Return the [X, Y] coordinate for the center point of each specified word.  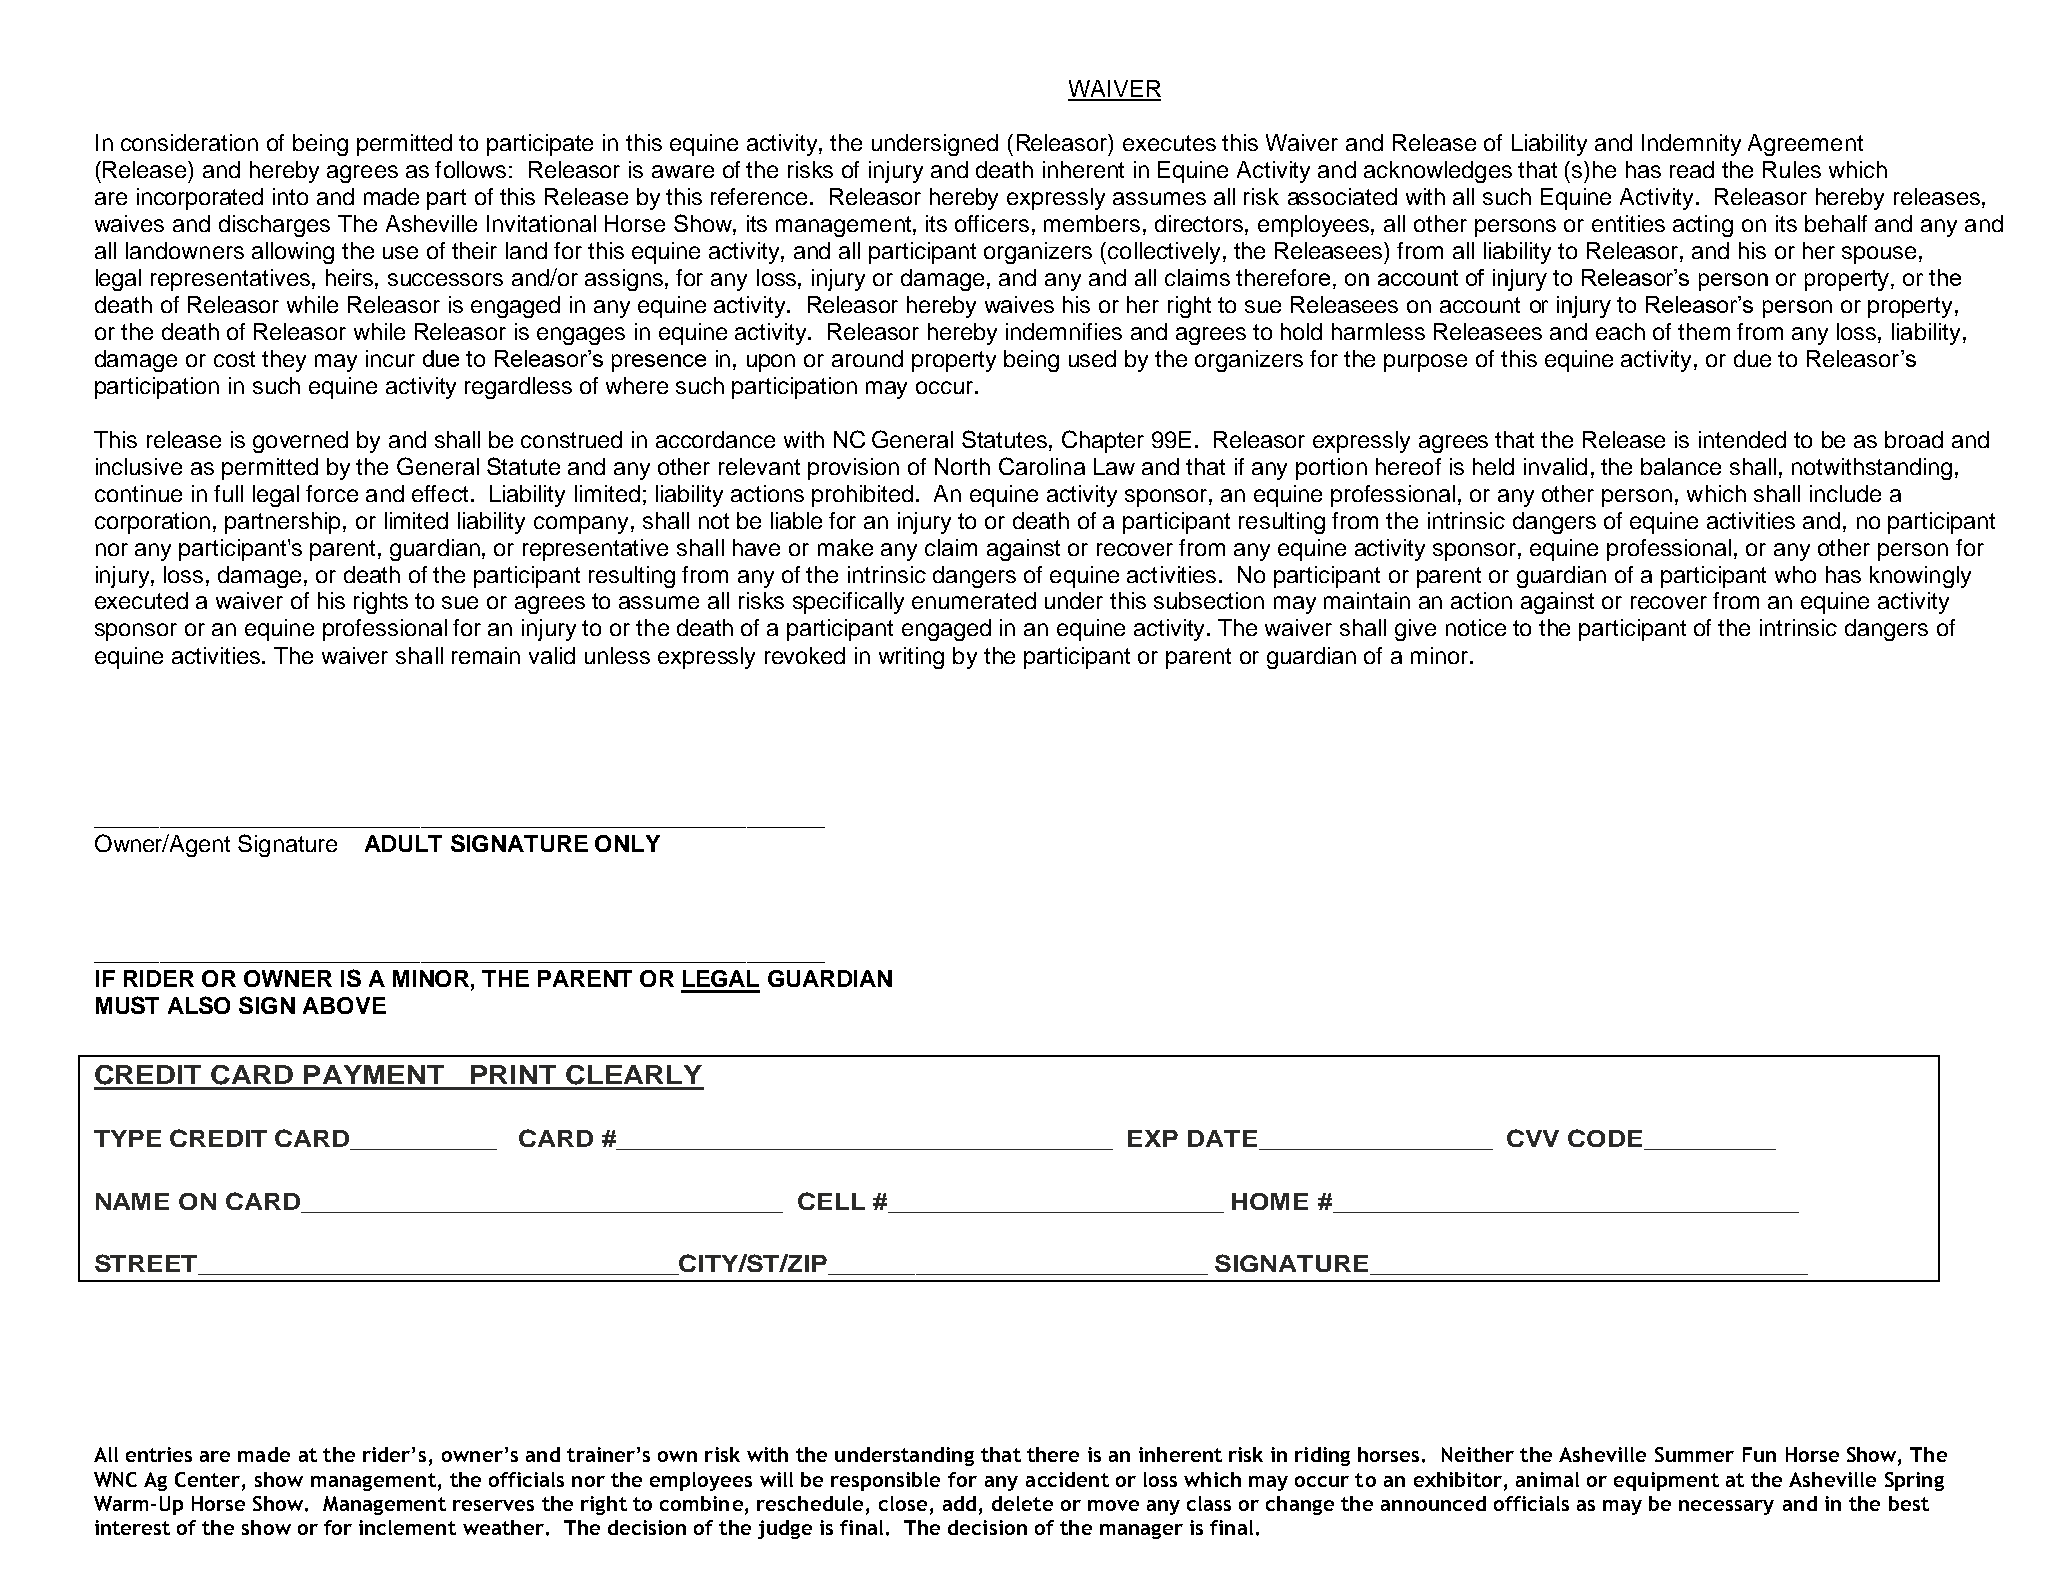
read [1692, 169]
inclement [407, 1527]
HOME [1270, 1201]
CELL [831, 1201]
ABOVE [344, 1005]
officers [992, 223]
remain [486, 655]
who [1795, 574]
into [290, 196]
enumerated [974, 600]
